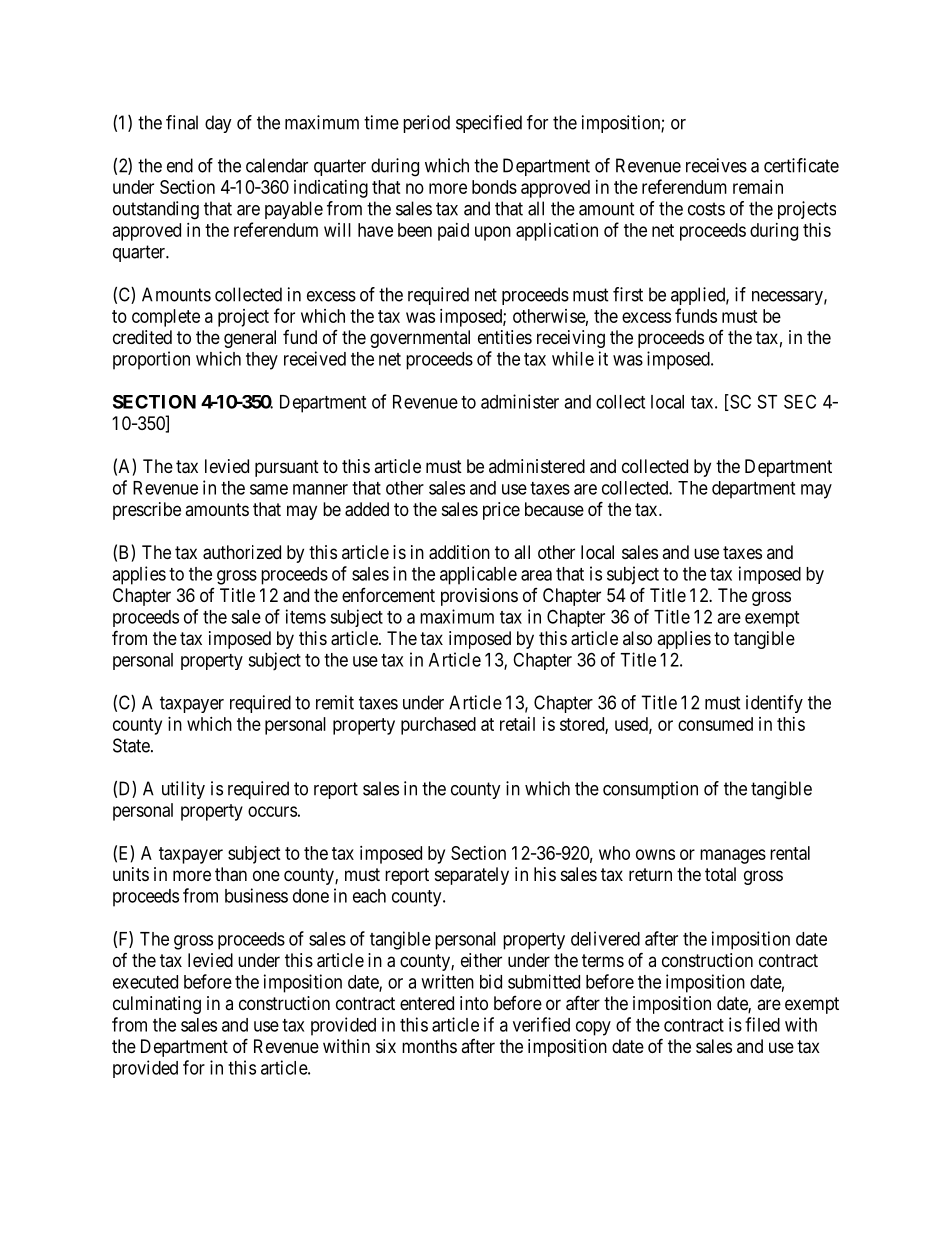  I want to click on consumed, so click(715, 724).
